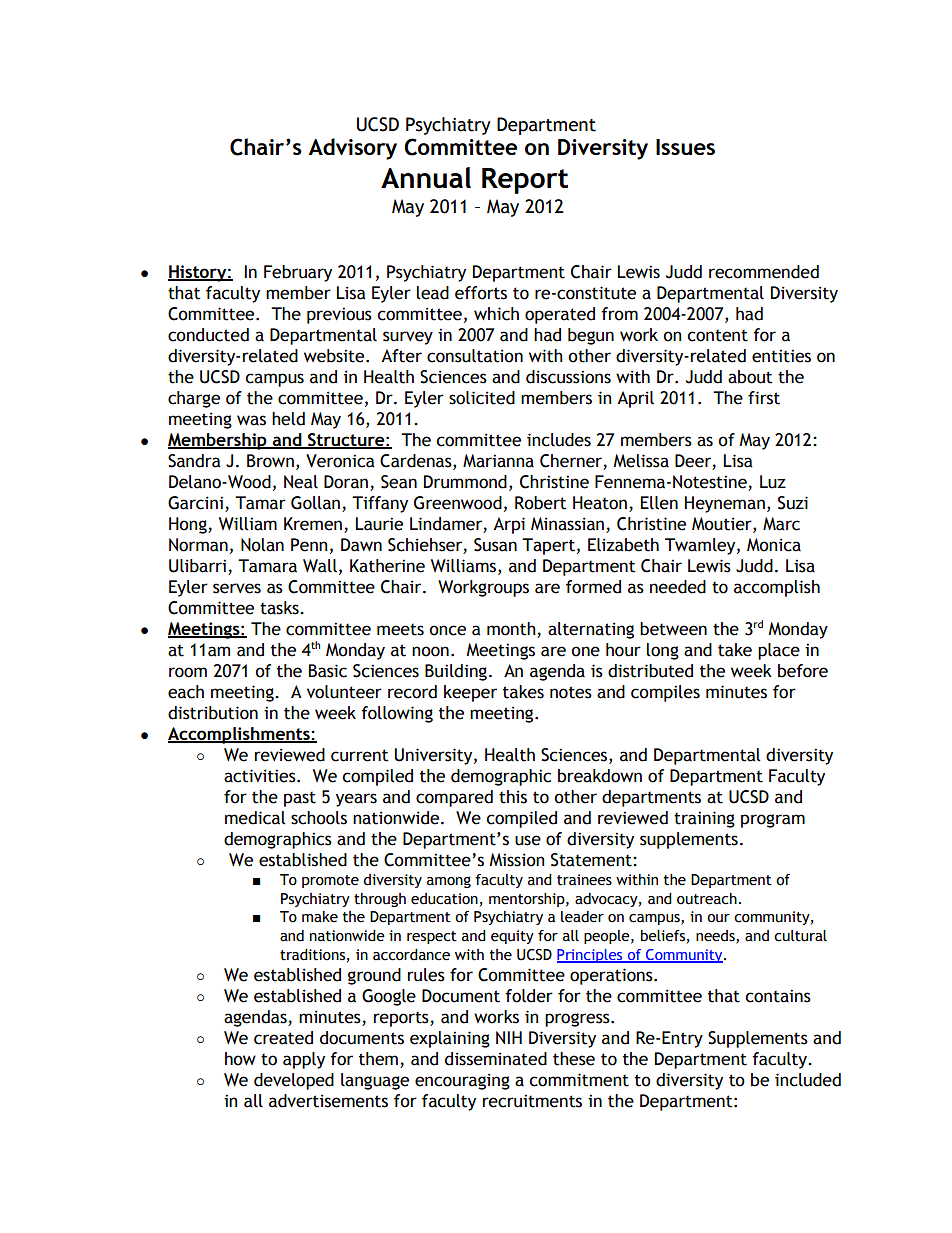 The width and height of the screenshot is (952, 1233). What do you see at coordinates (779, 651) in the screenshot?
I see `place` at bounding box center [779, 651].
